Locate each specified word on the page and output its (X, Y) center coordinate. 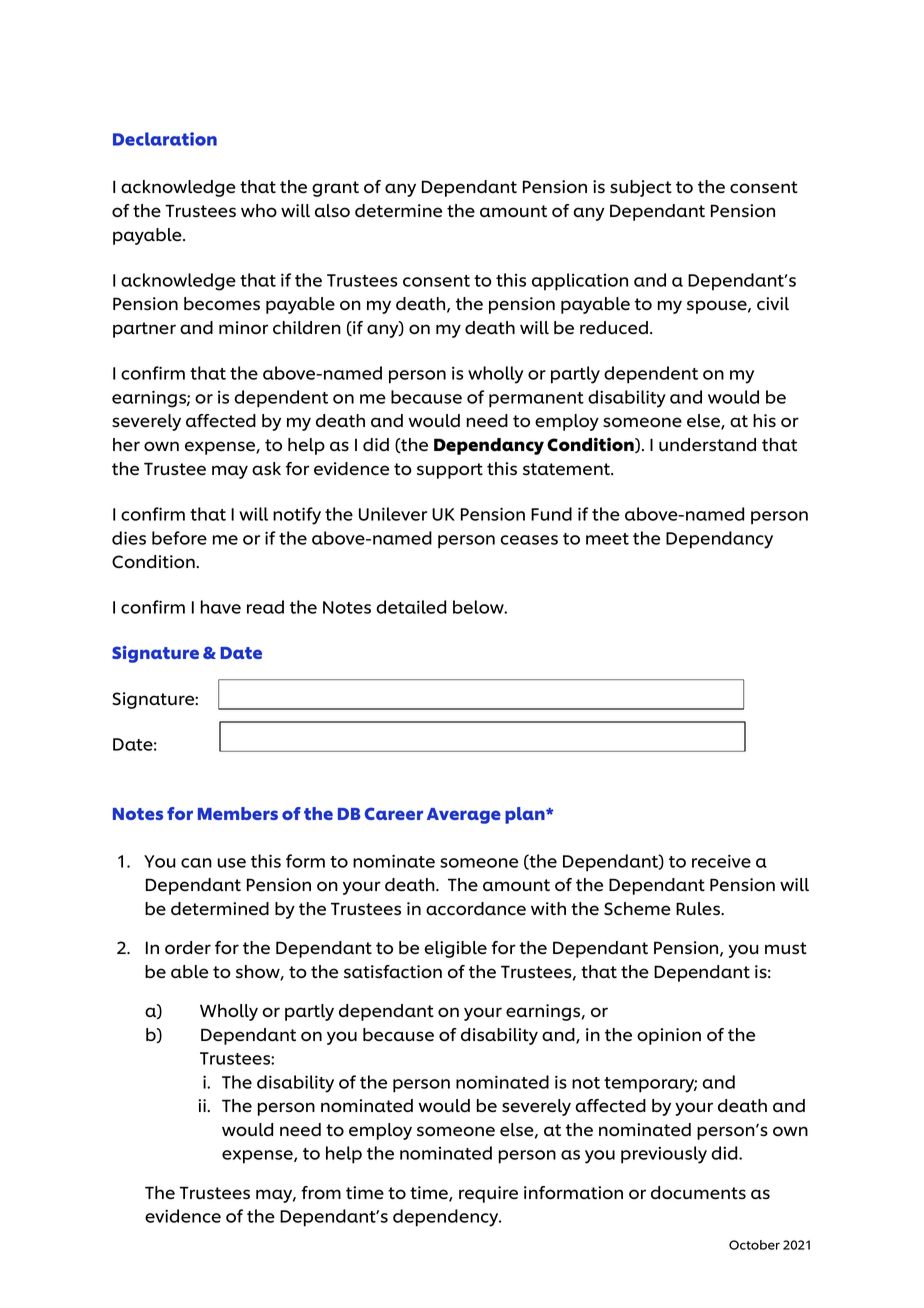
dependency (447, 1218)
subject (641, 188)
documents (698, 1193)
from (321, 1192)
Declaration (165, 139)
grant (335, 189)
